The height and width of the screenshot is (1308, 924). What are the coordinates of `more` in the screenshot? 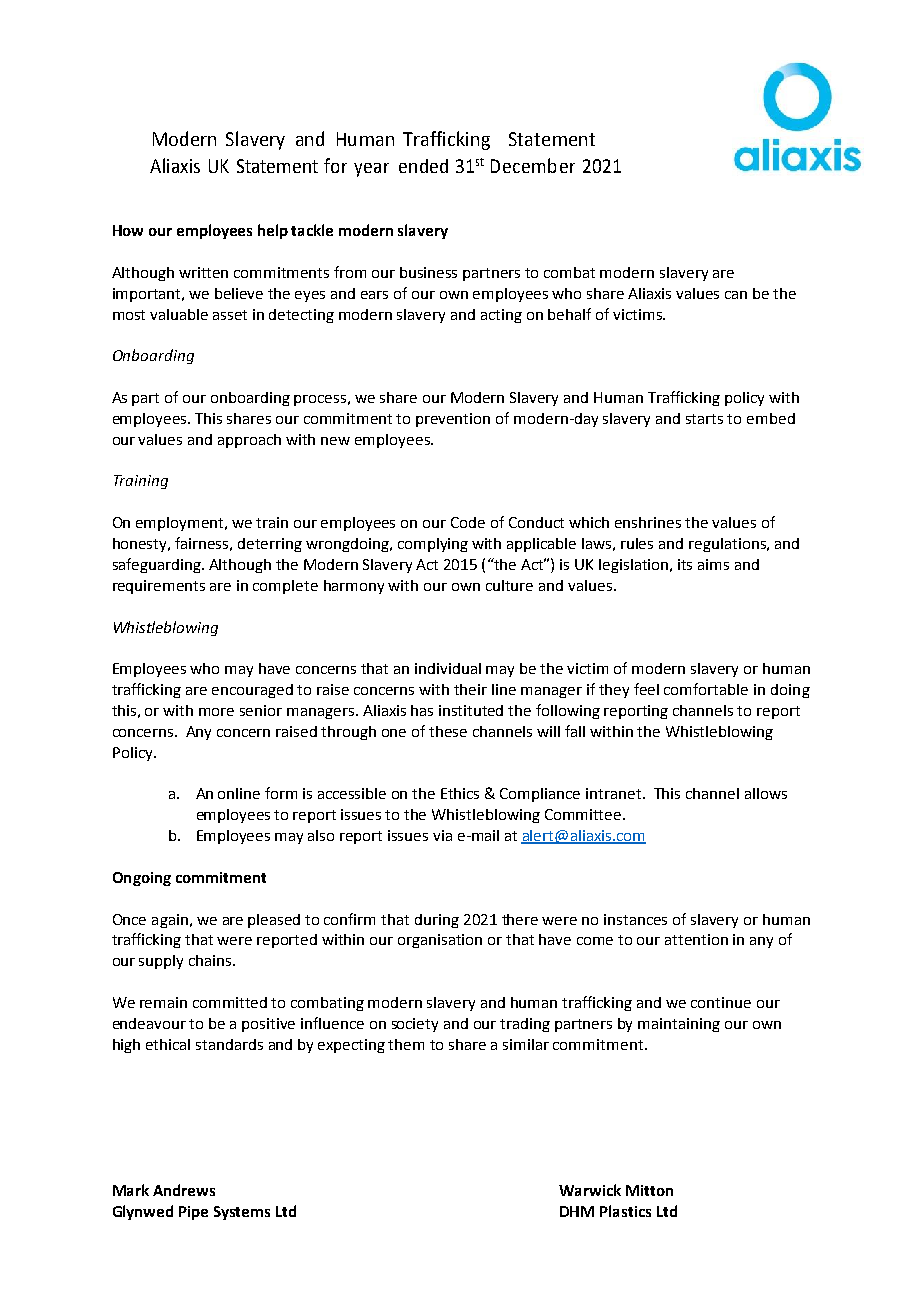 It's located at (216, 712).
